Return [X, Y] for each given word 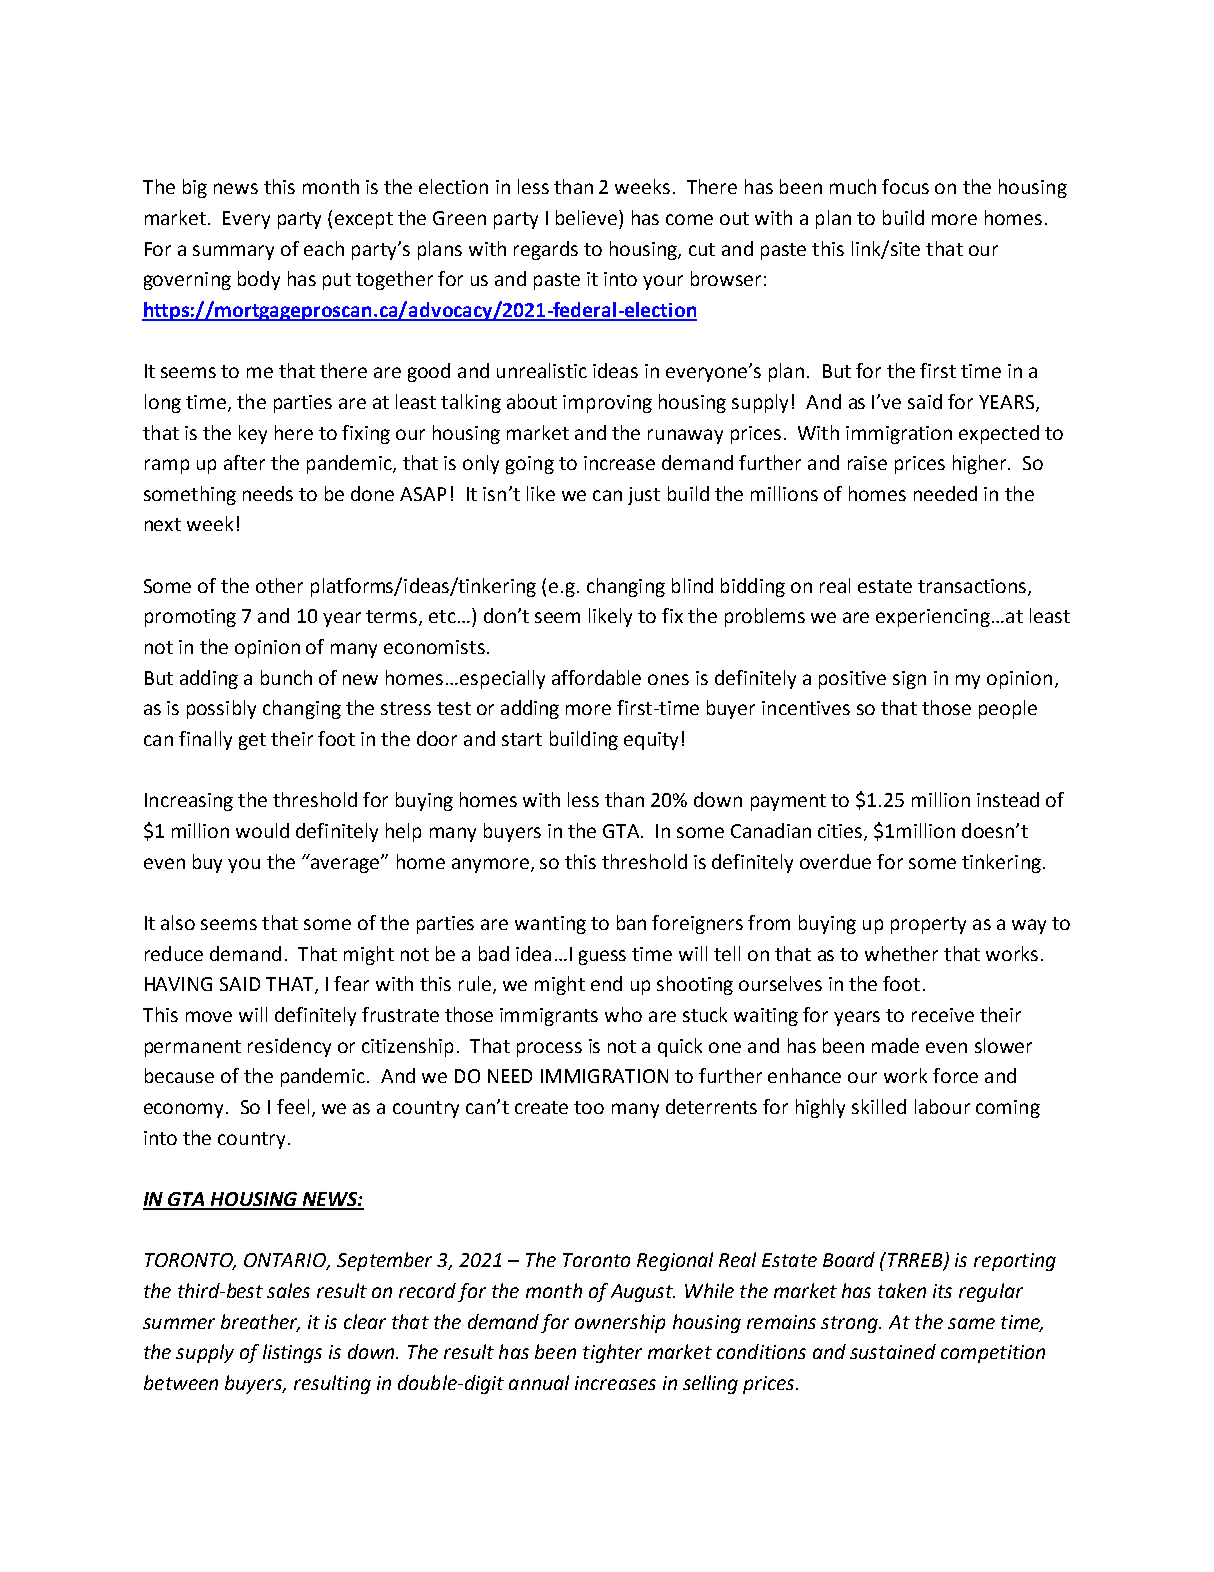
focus [905, 186]
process [549, 1049]
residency [289, 1047]
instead [1008, 799]
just [644, 496]
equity [651, 741]
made [895, 1045]
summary [233, 252]
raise [867, 463]
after [244, 462]
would [262, 830]
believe [588, 217]
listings [292, 1353]
